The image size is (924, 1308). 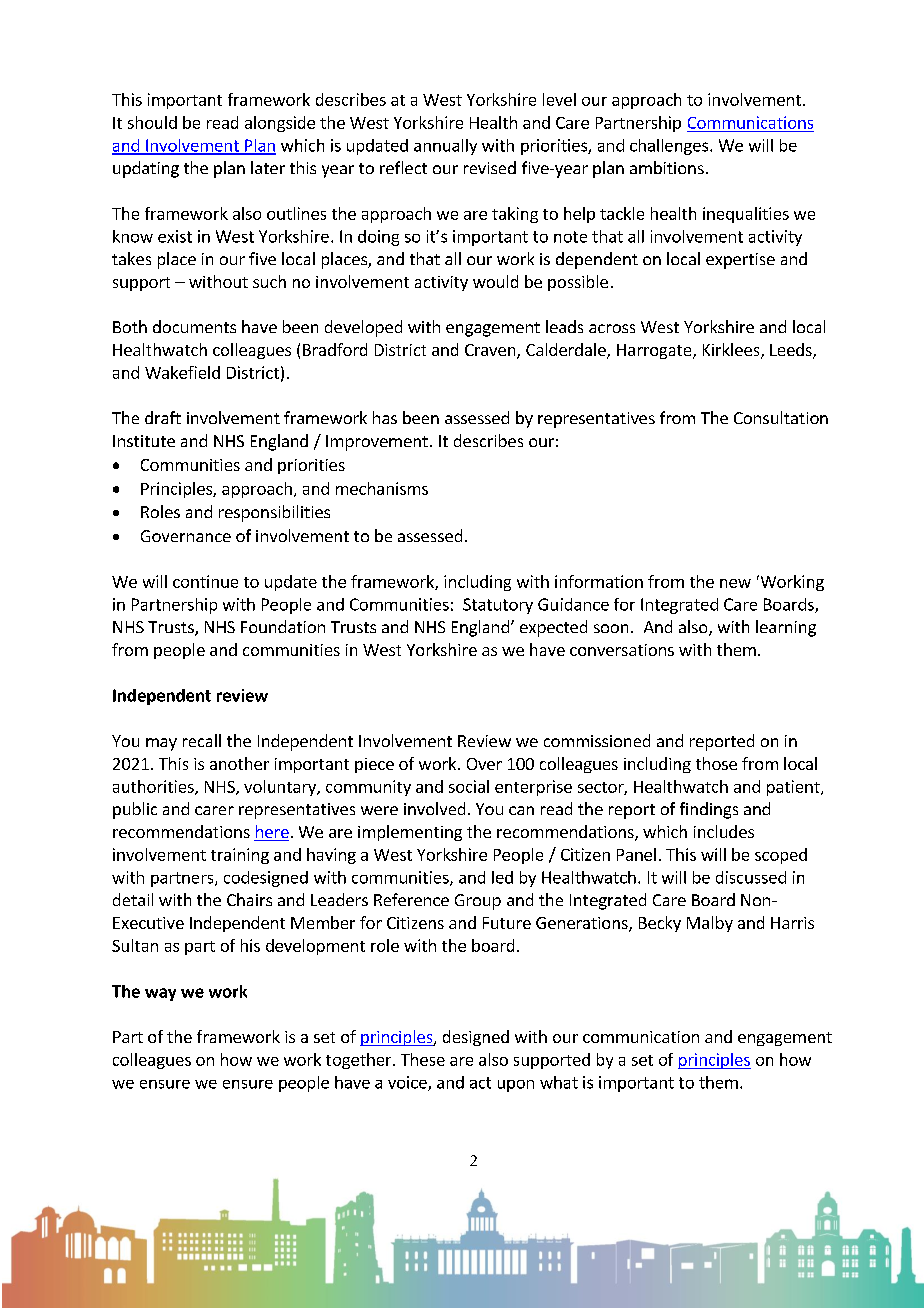 I want to click on annually, so click(x=445, y=147).
